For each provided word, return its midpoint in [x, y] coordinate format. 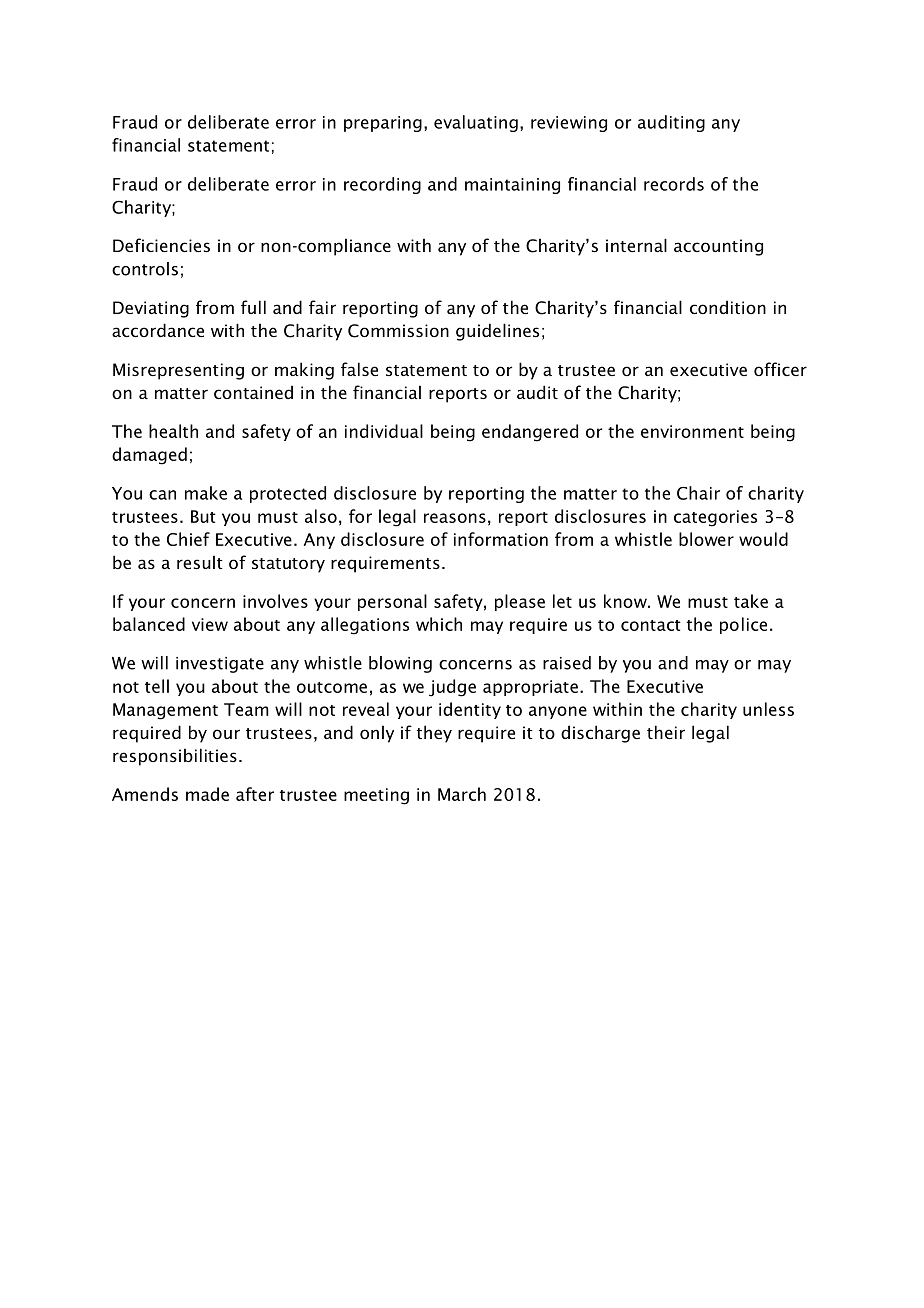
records [674, 184]
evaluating [476, 123]
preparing [383, 124]
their [666, 732]
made [207, 794]
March [462, 794]
